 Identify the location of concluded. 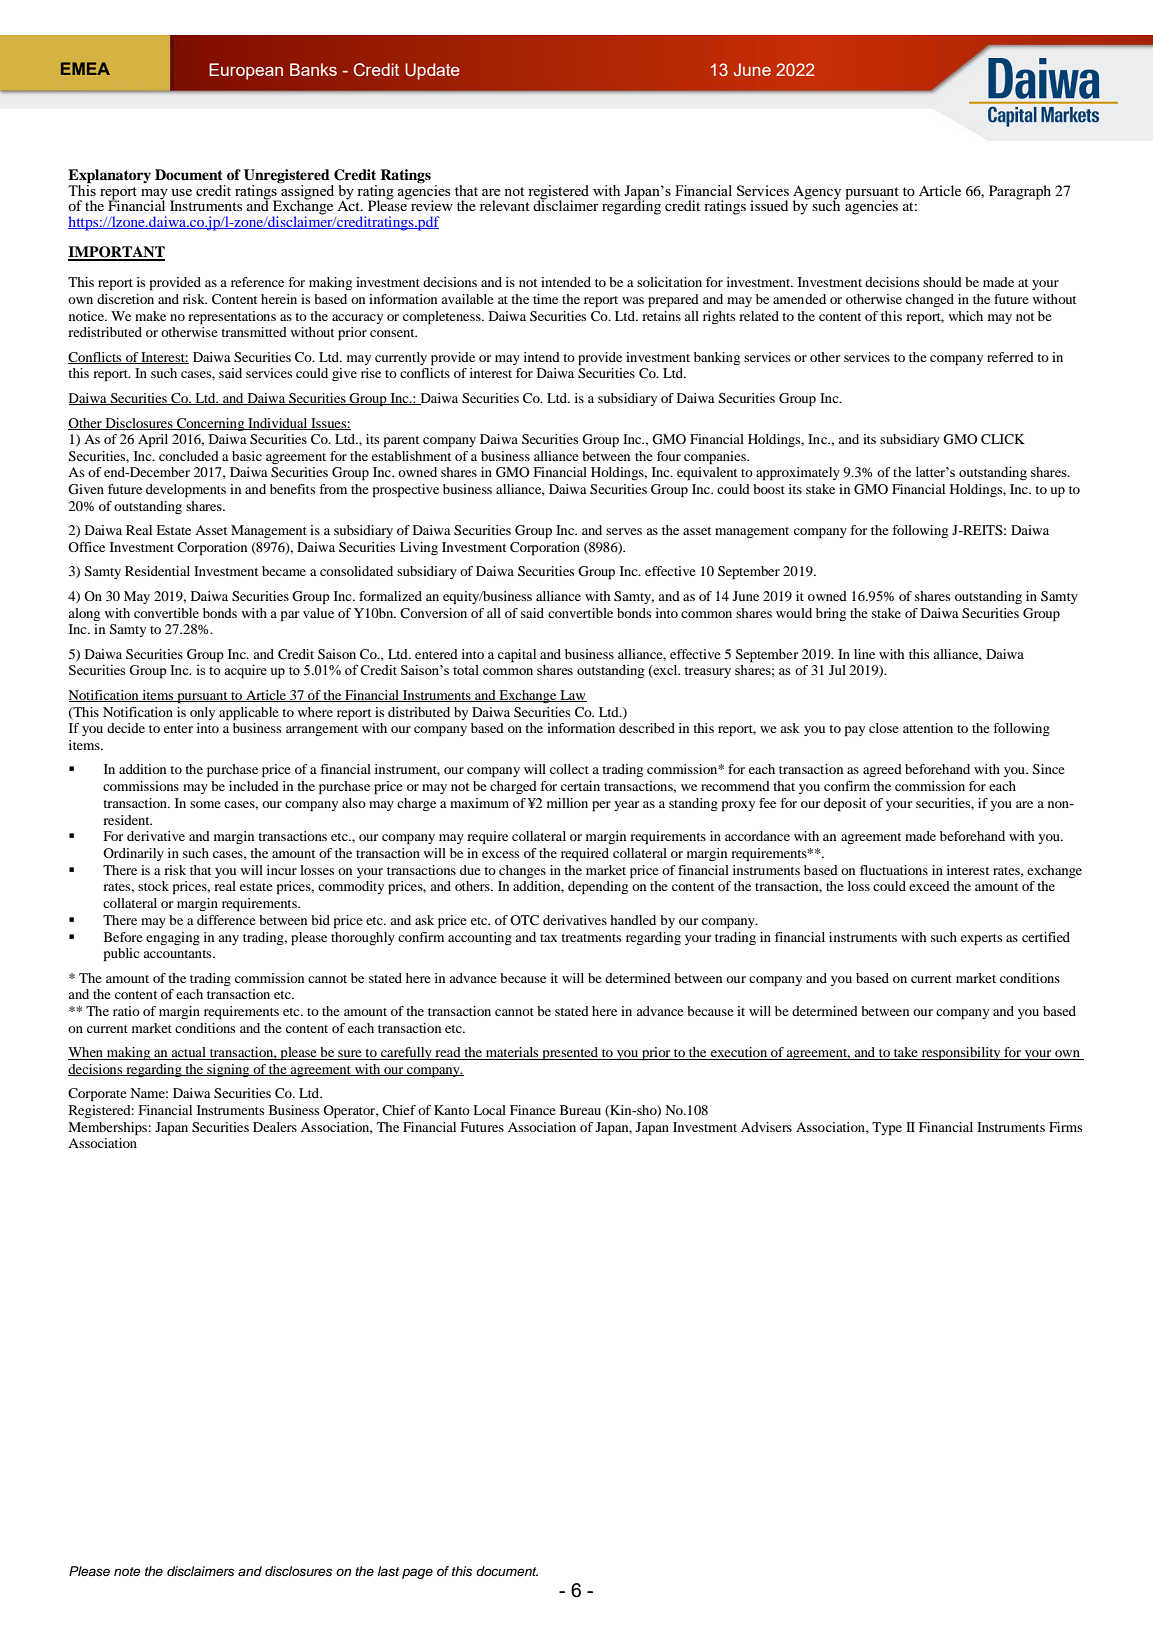
(189, 456).
